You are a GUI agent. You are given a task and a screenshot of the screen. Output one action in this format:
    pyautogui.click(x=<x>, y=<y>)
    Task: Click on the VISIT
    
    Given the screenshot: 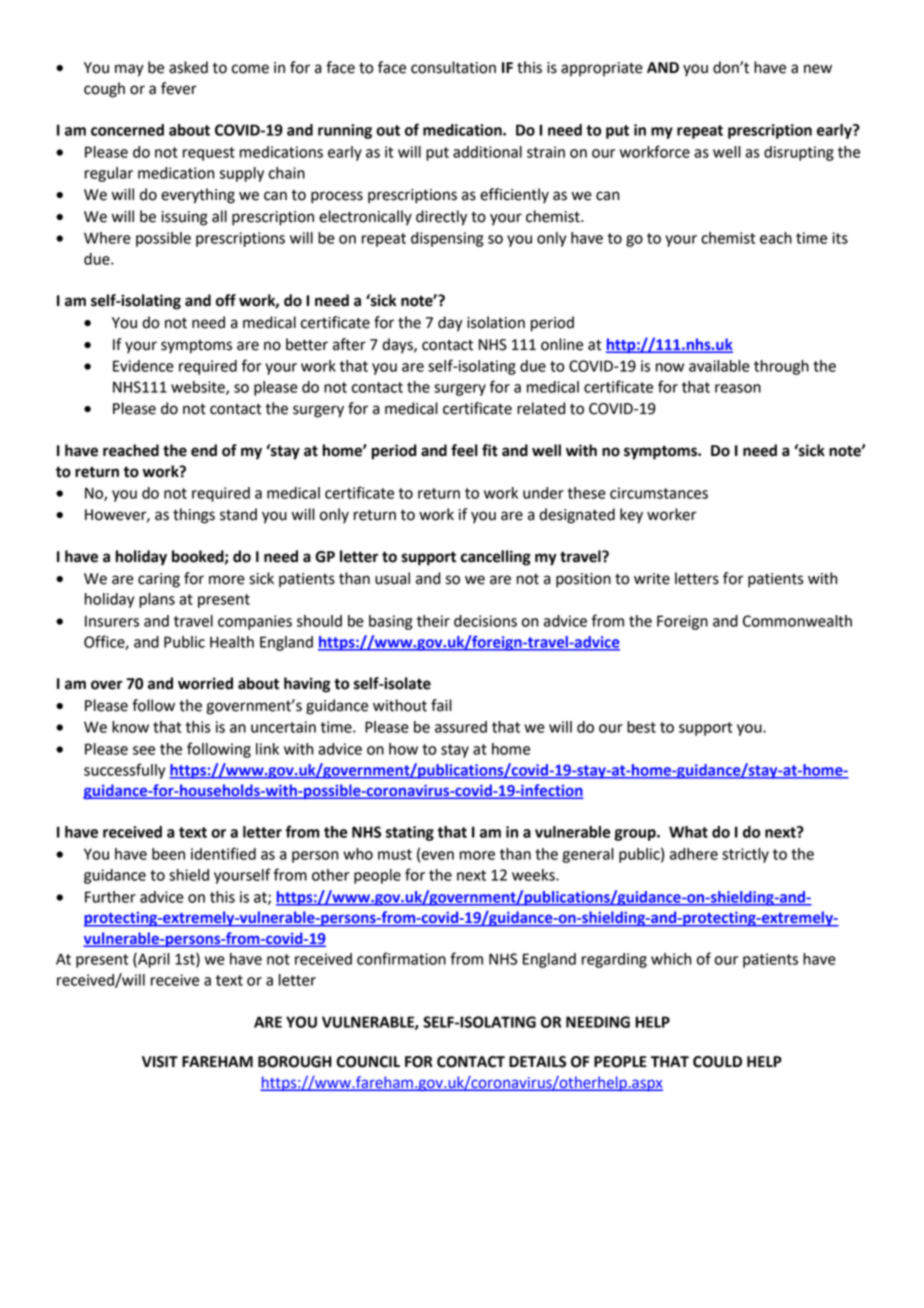 What is the action you would take?
    pyautogui.click(x=160, y=1062)
